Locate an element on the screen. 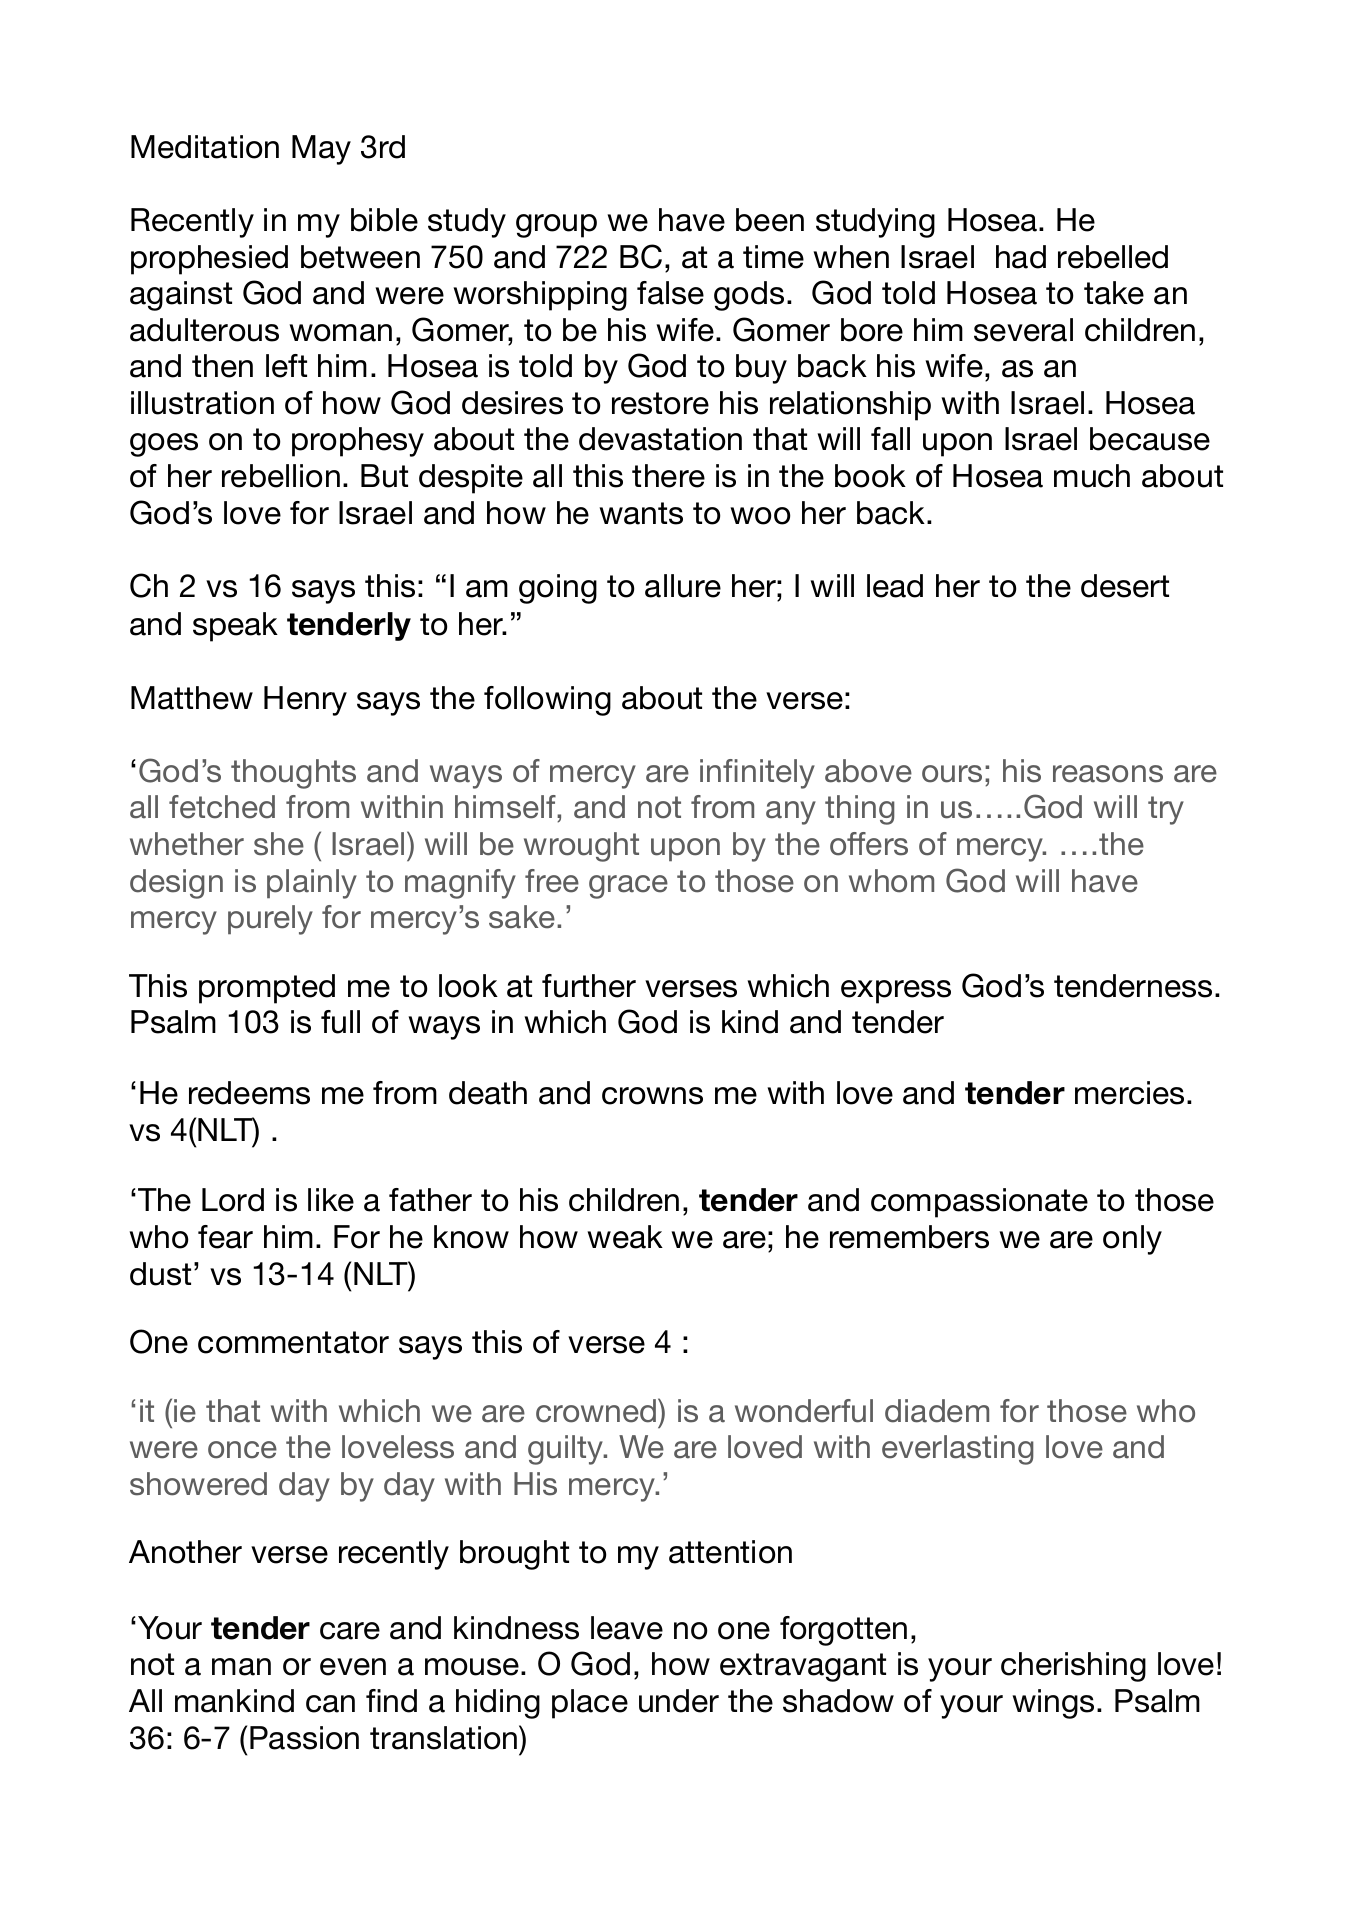 The height and width of the screenshot is (1924, 1361). weak is located at coordinates (625, 1237).
